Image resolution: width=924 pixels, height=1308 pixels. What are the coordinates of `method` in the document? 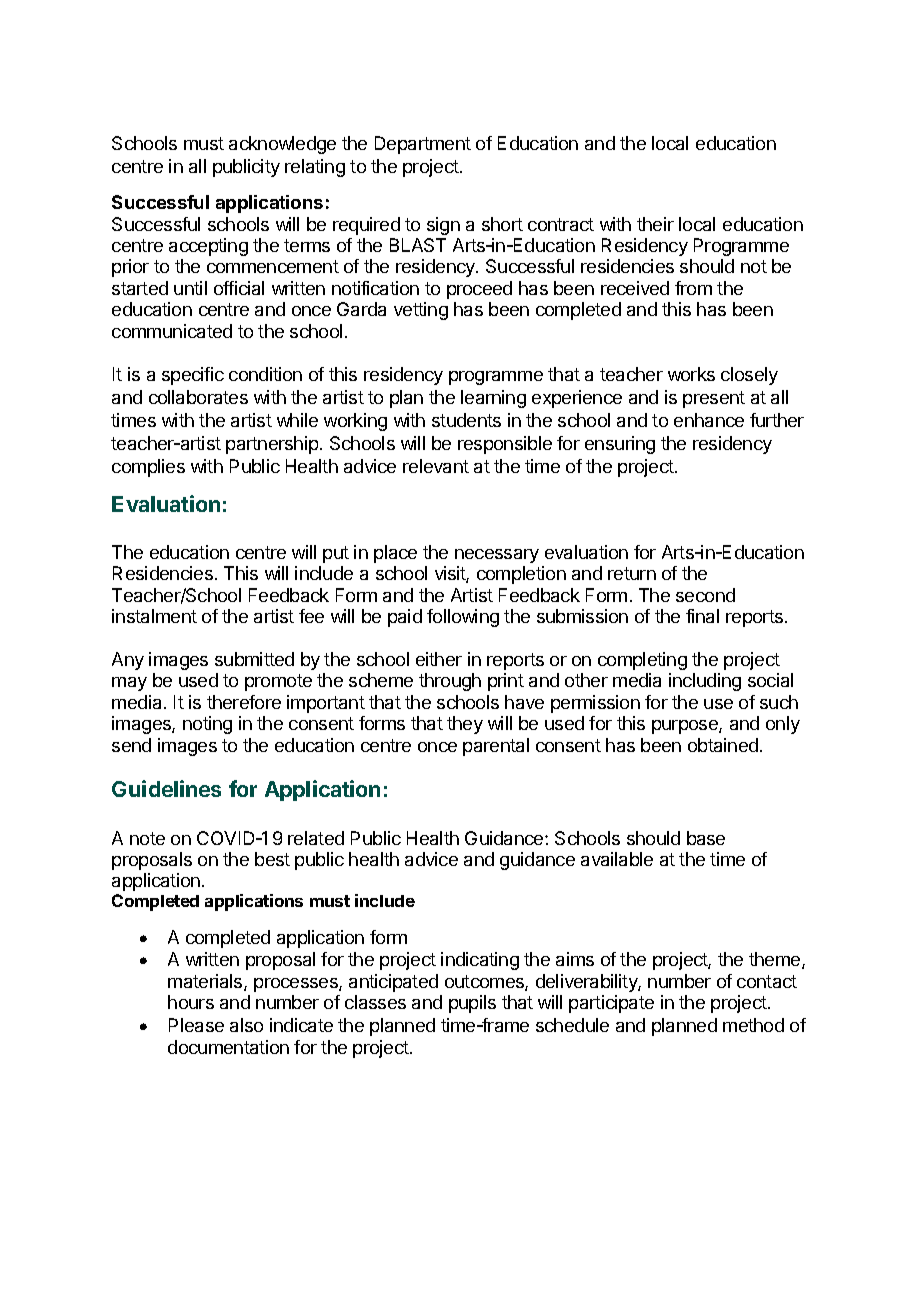 It's located at (753, 1025).
